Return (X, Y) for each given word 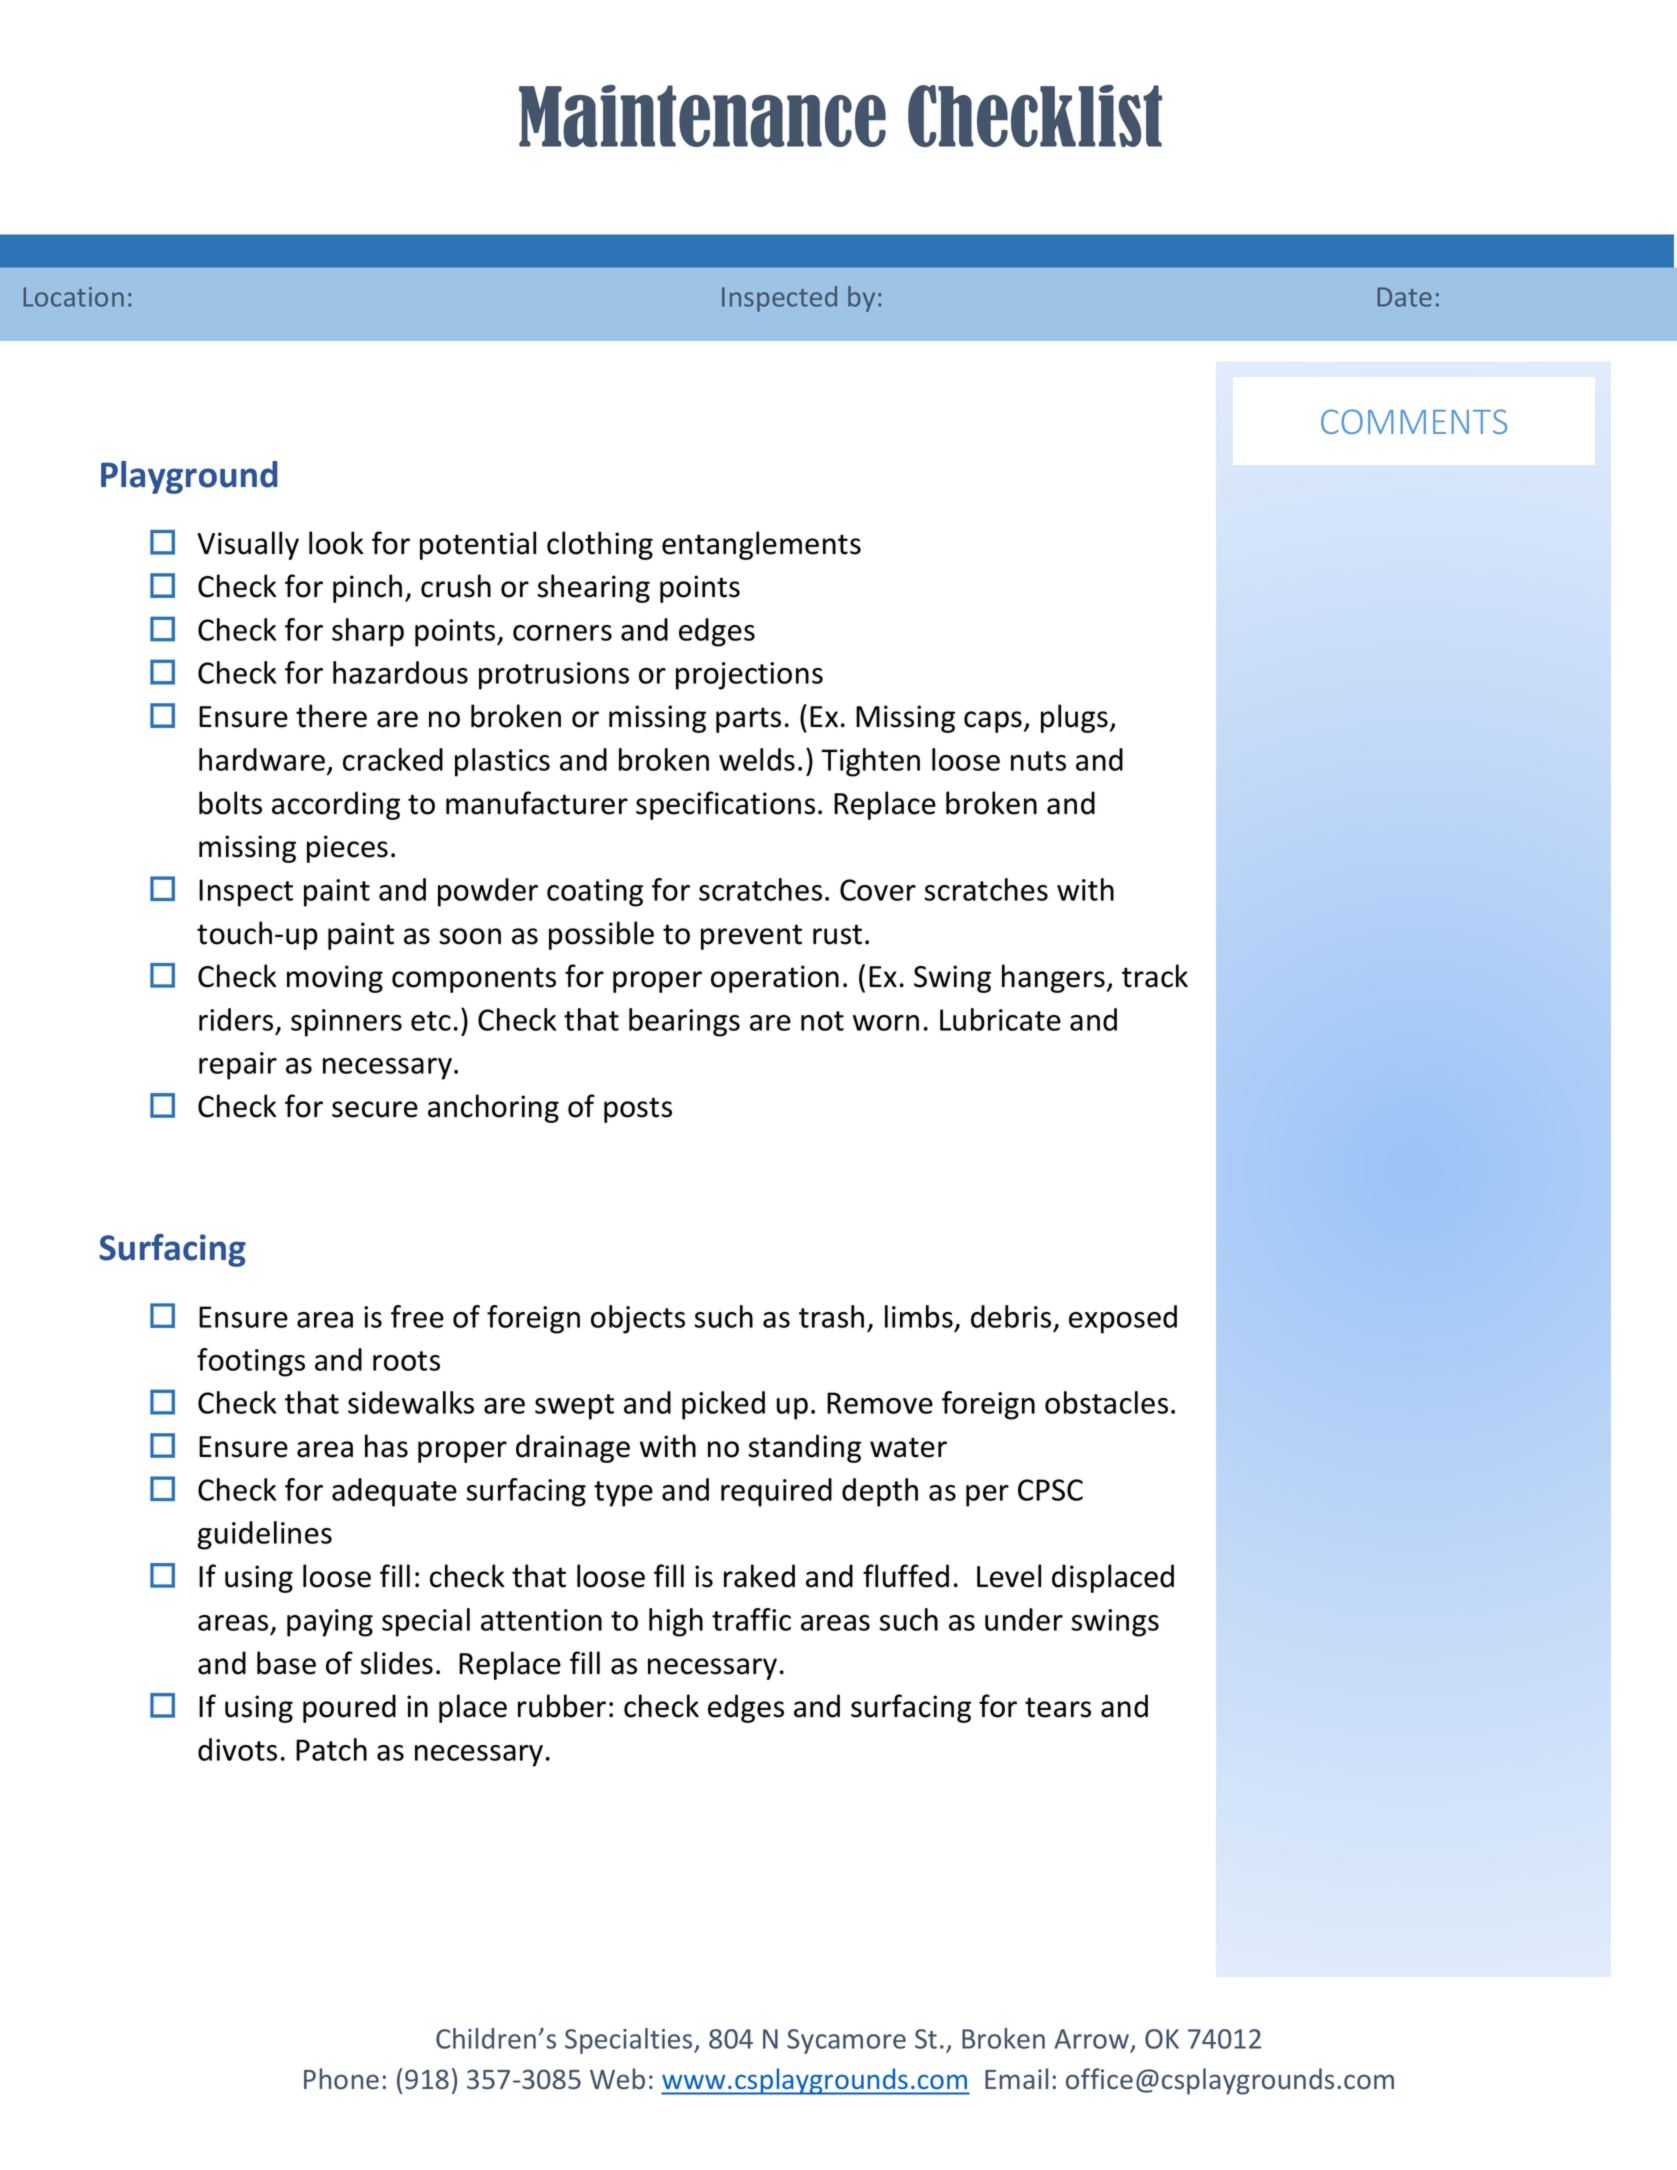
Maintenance (702, 116)
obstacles (1106, 1402)
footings (251, 1362)
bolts (230, 803)
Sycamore (846, 2041)
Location (73, 297)
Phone (341, 2078)
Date (1404, 297)
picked (723, 1405)
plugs (1074, 718)
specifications (725, 805)
